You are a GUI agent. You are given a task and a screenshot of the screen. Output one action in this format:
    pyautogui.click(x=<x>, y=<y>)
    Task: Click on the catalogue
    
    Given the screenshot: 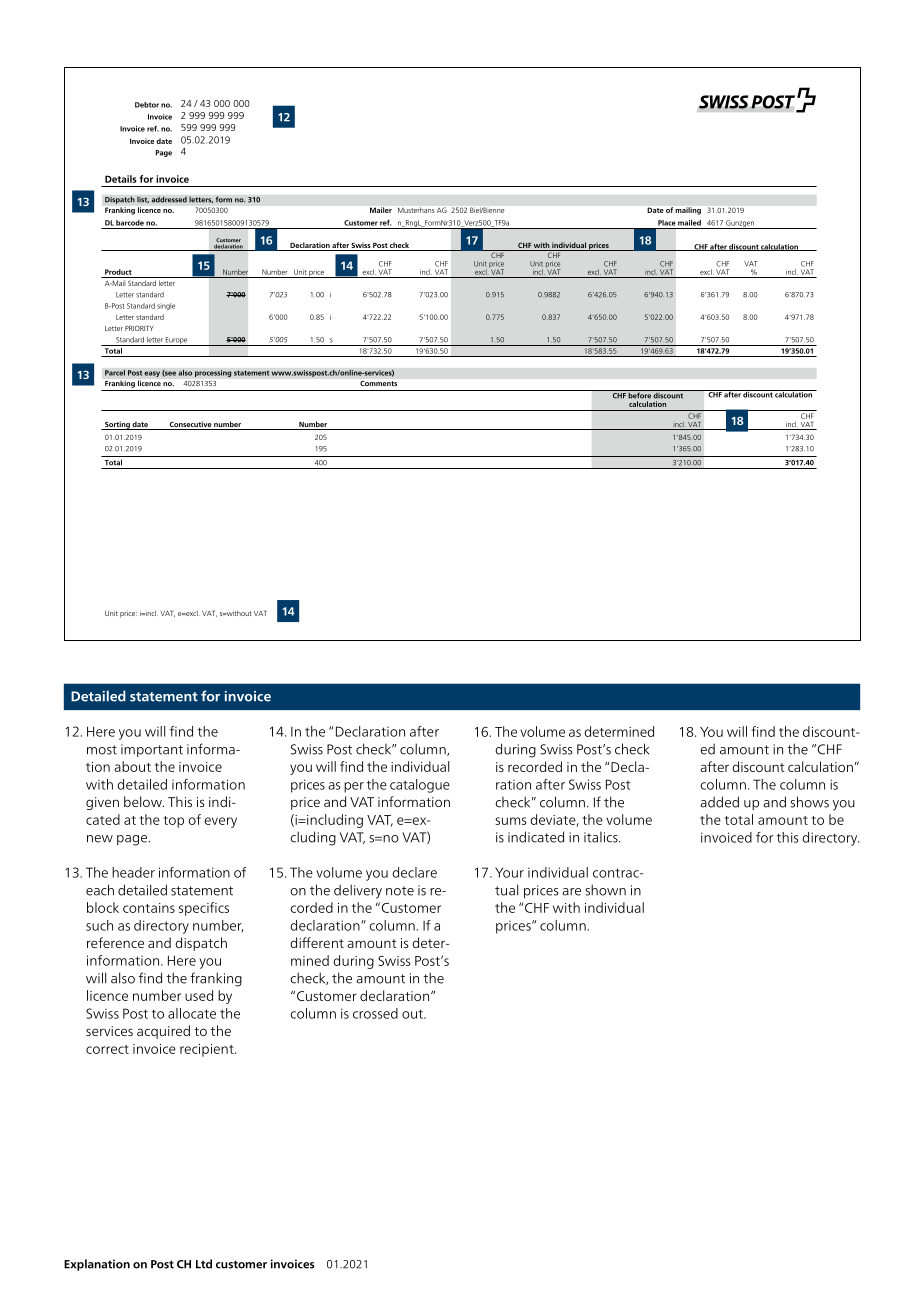 What is the action you would take?
    pyautogui.click(x=420, y=786)
